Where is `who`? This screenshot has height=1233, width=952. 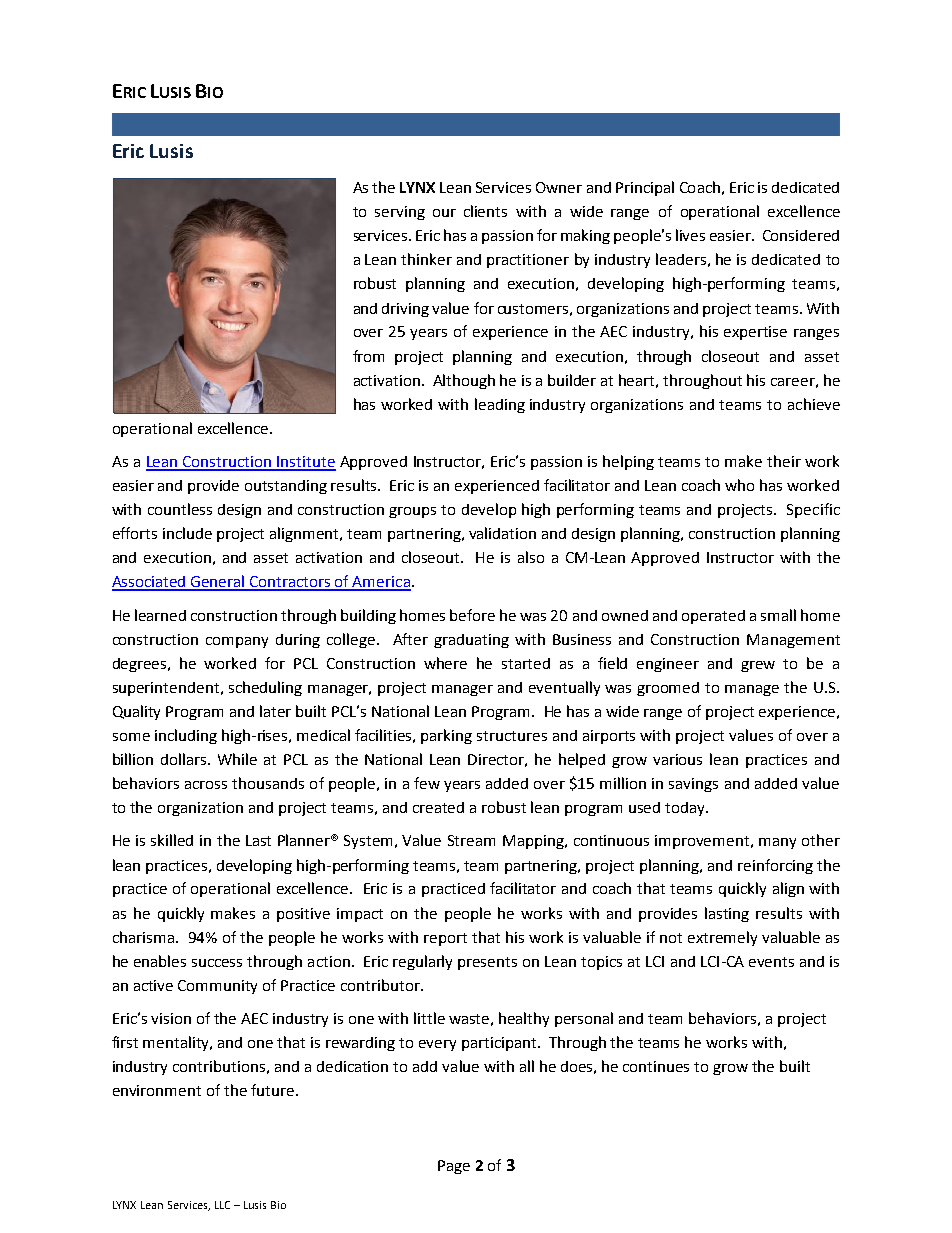 who is located at coordinates (739, 485).
